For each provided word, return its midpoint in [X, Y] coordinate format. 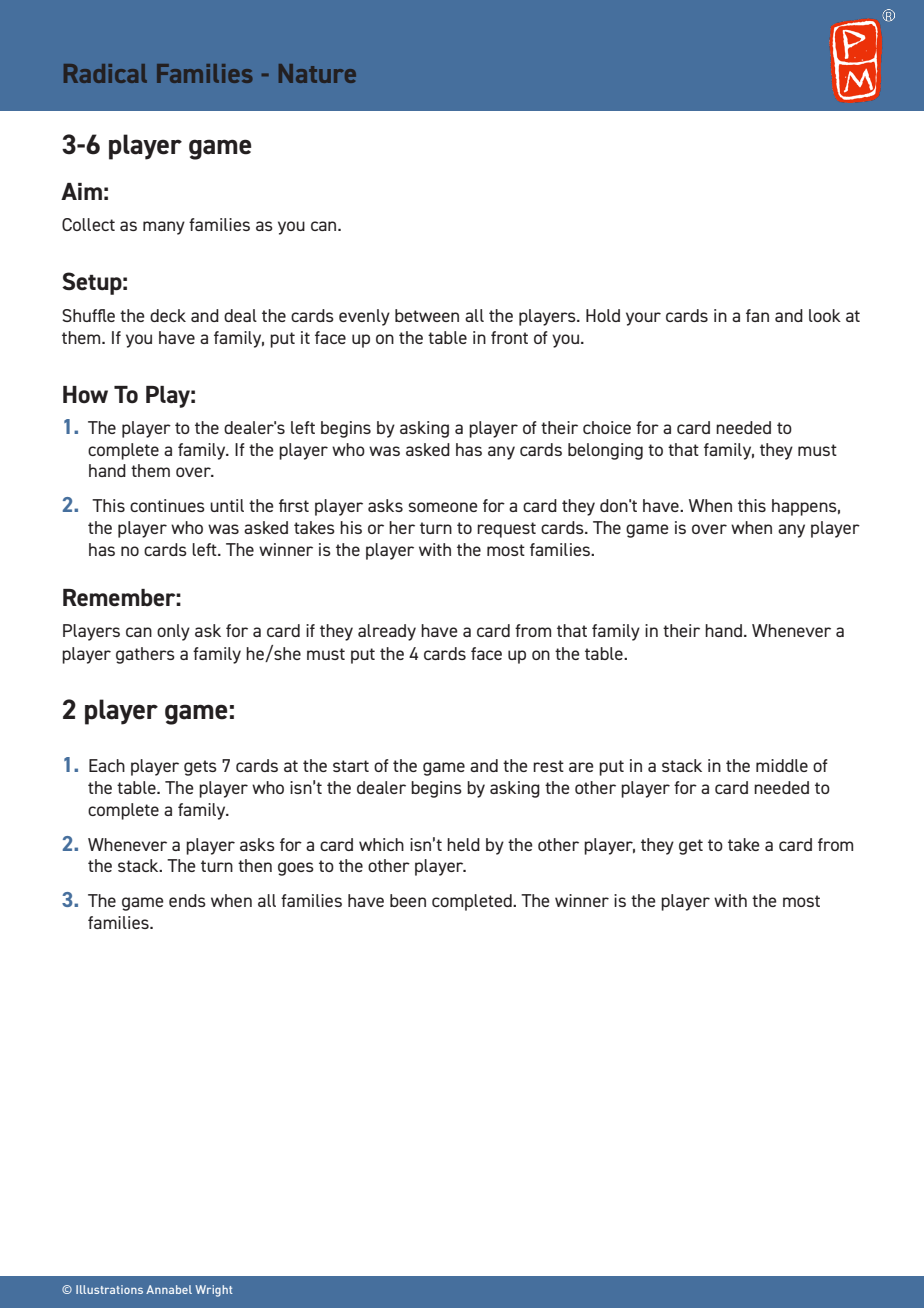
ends [187, 900]
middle [782, 765]
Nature [317, 73]
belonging [605, 451]
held [463, 844]
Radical [105, 73]
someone [443, 507]
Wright [214, 1291]
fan [757, 315]
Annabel [169, 1289]
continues [167, 505]
